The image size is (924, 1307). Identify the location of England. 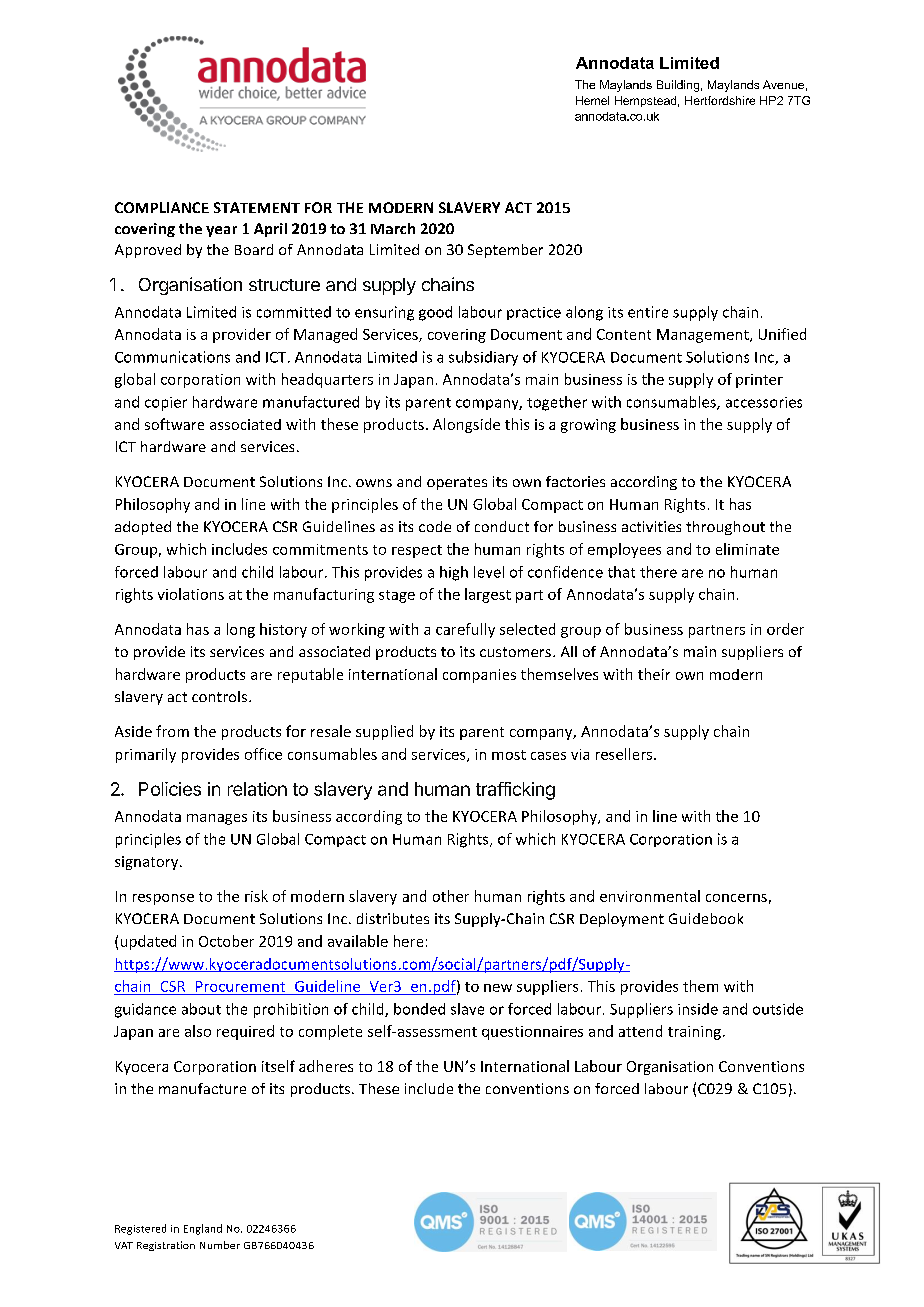
(203, 1229).
